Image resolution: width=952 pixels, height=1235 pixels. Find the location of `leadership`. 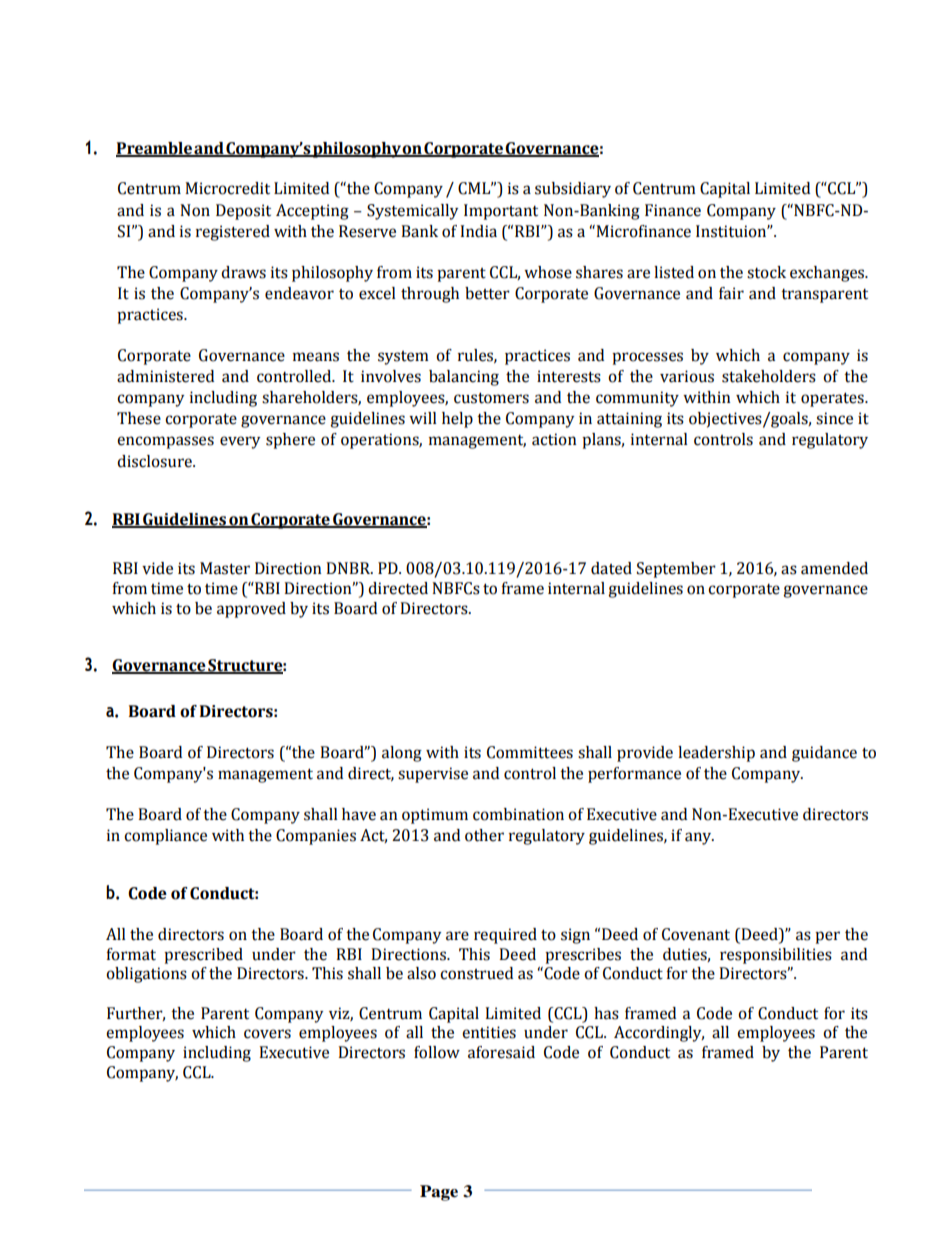

leadership is located at coordinates (716, 754).
